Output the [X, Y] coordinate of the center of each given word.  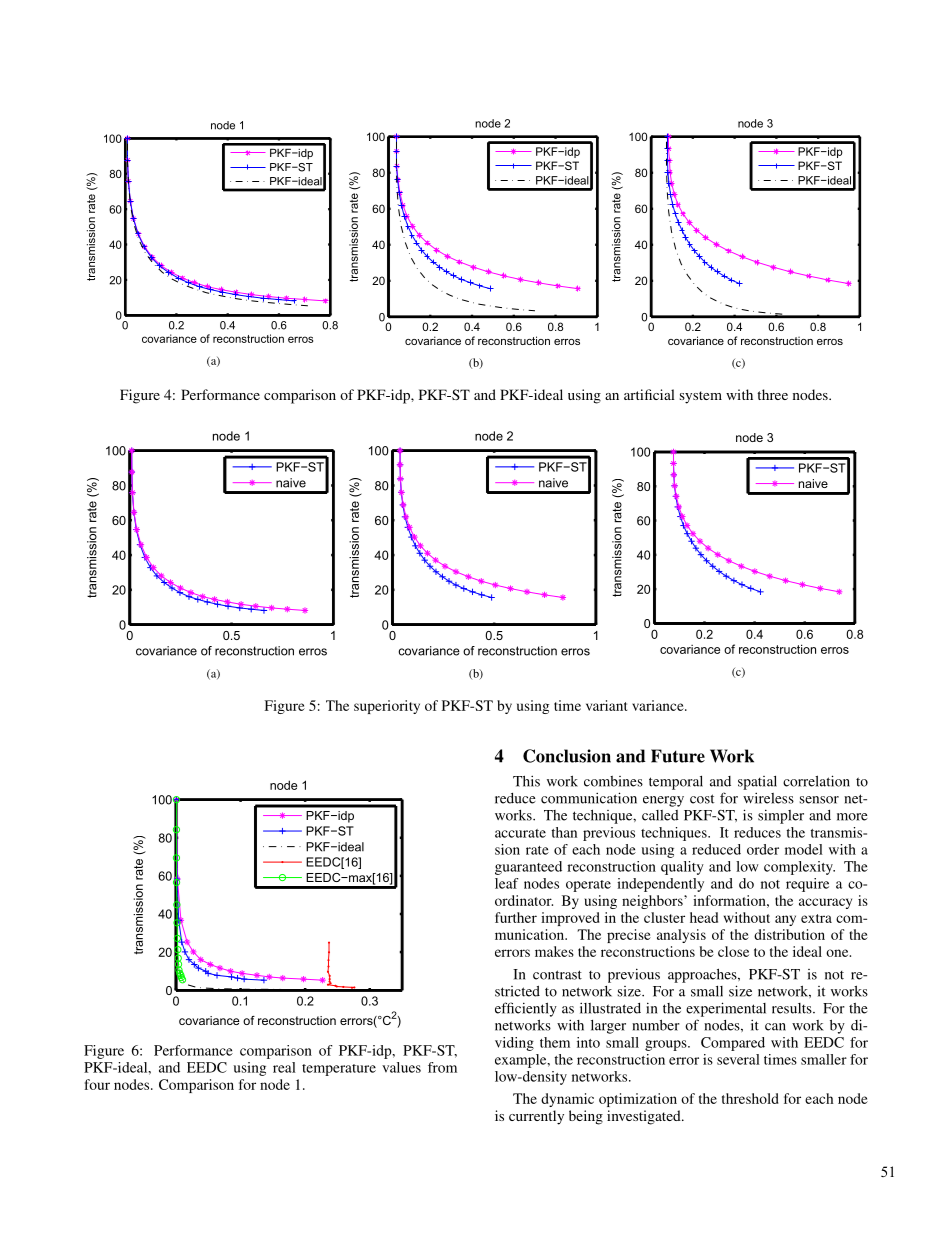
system [701, 397]
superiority [387, 707]
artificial [649, 394]
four [97, 1084]
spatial [757, 783]
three [772, 394]
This [526, 781]
